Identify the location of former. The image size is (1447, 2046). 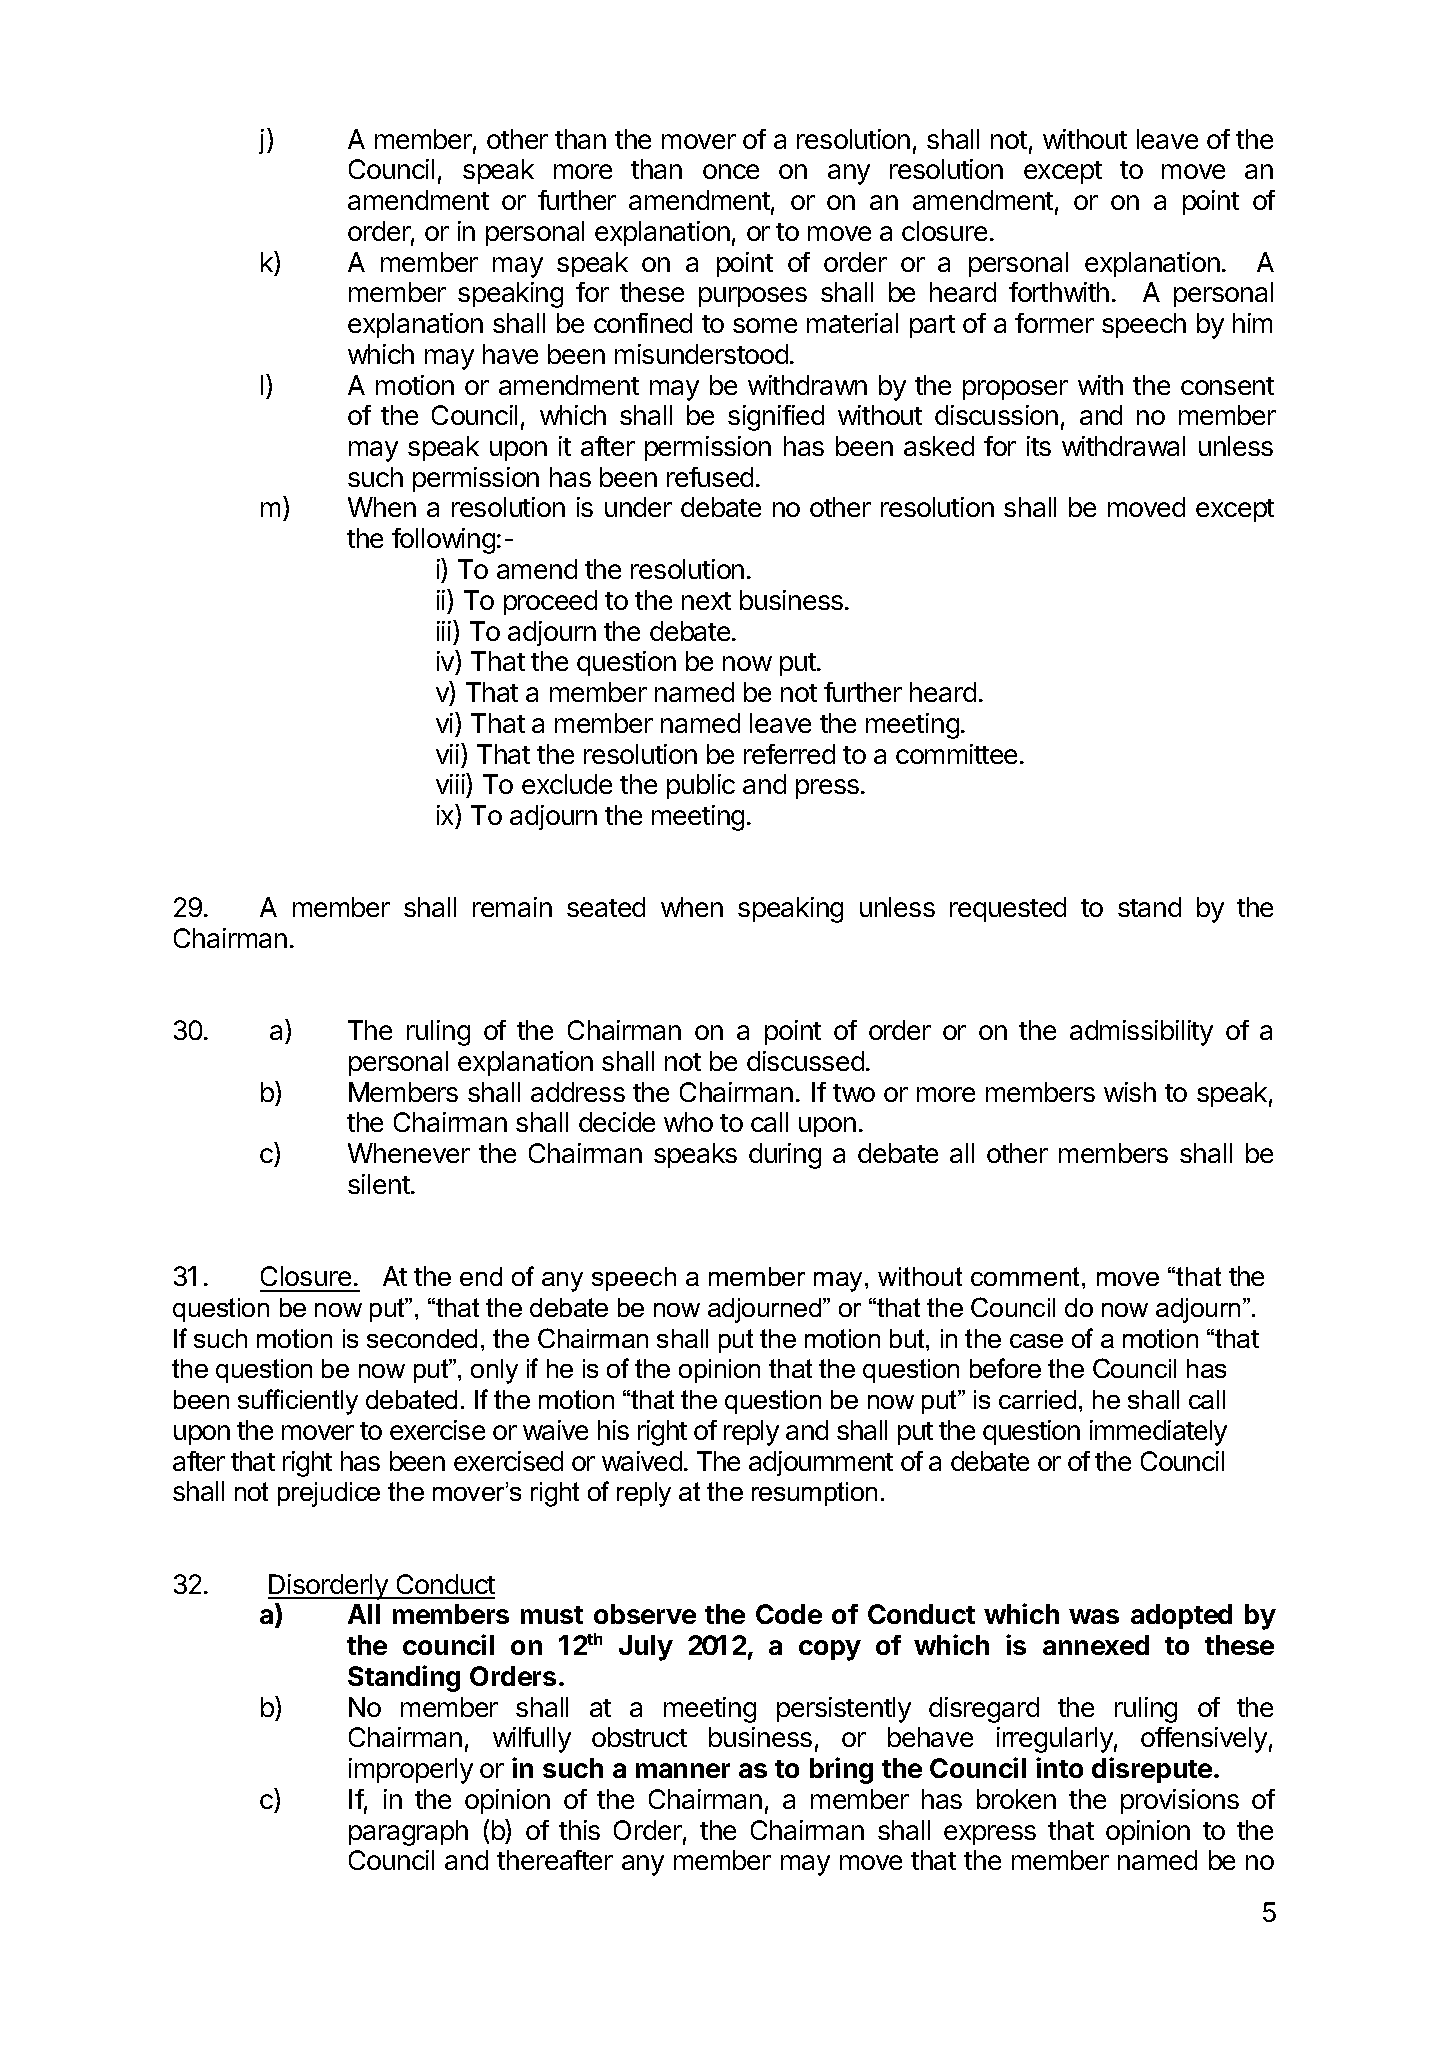
(1054, 323).
